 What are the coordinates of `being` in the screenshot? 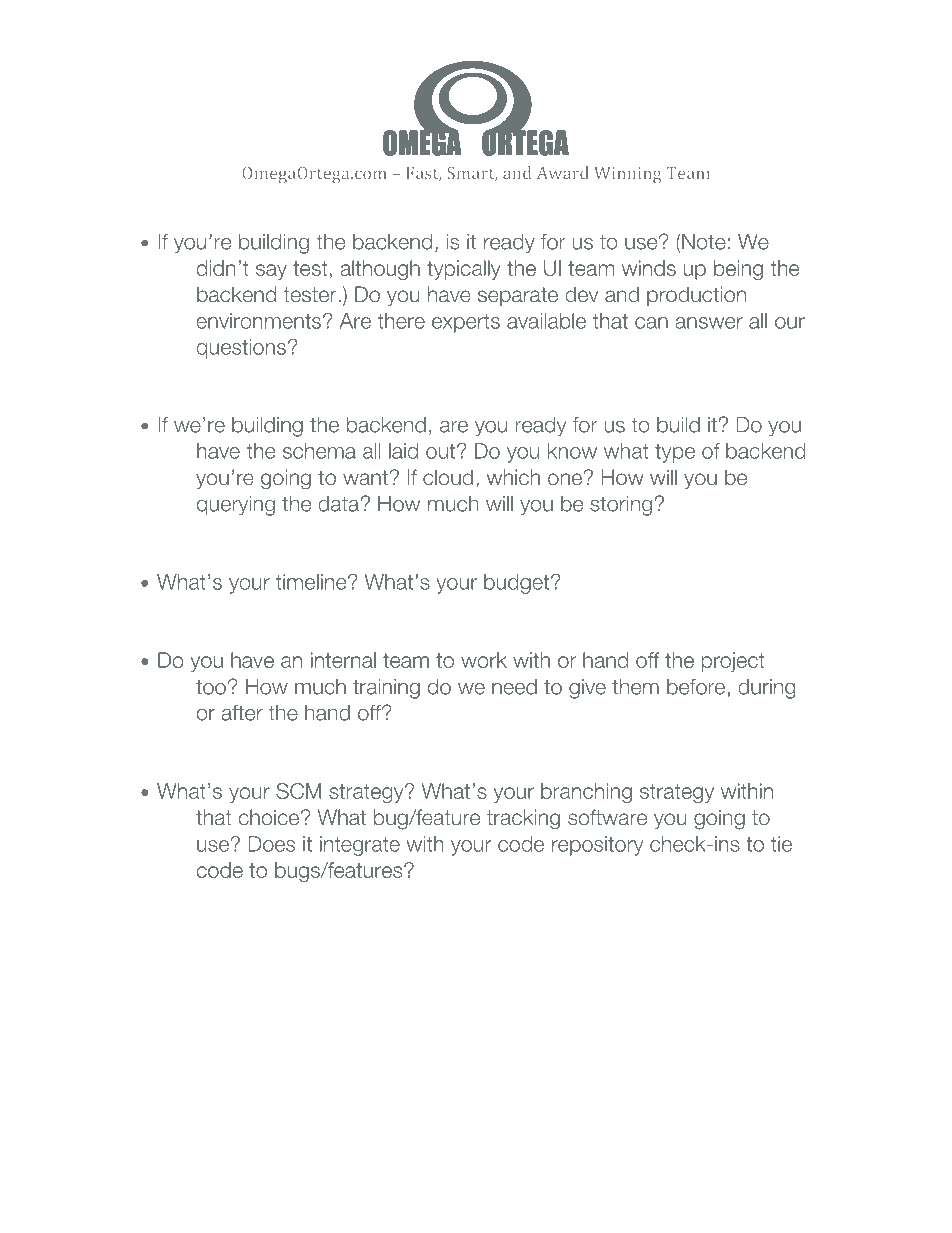 It's located at (738, 270).
